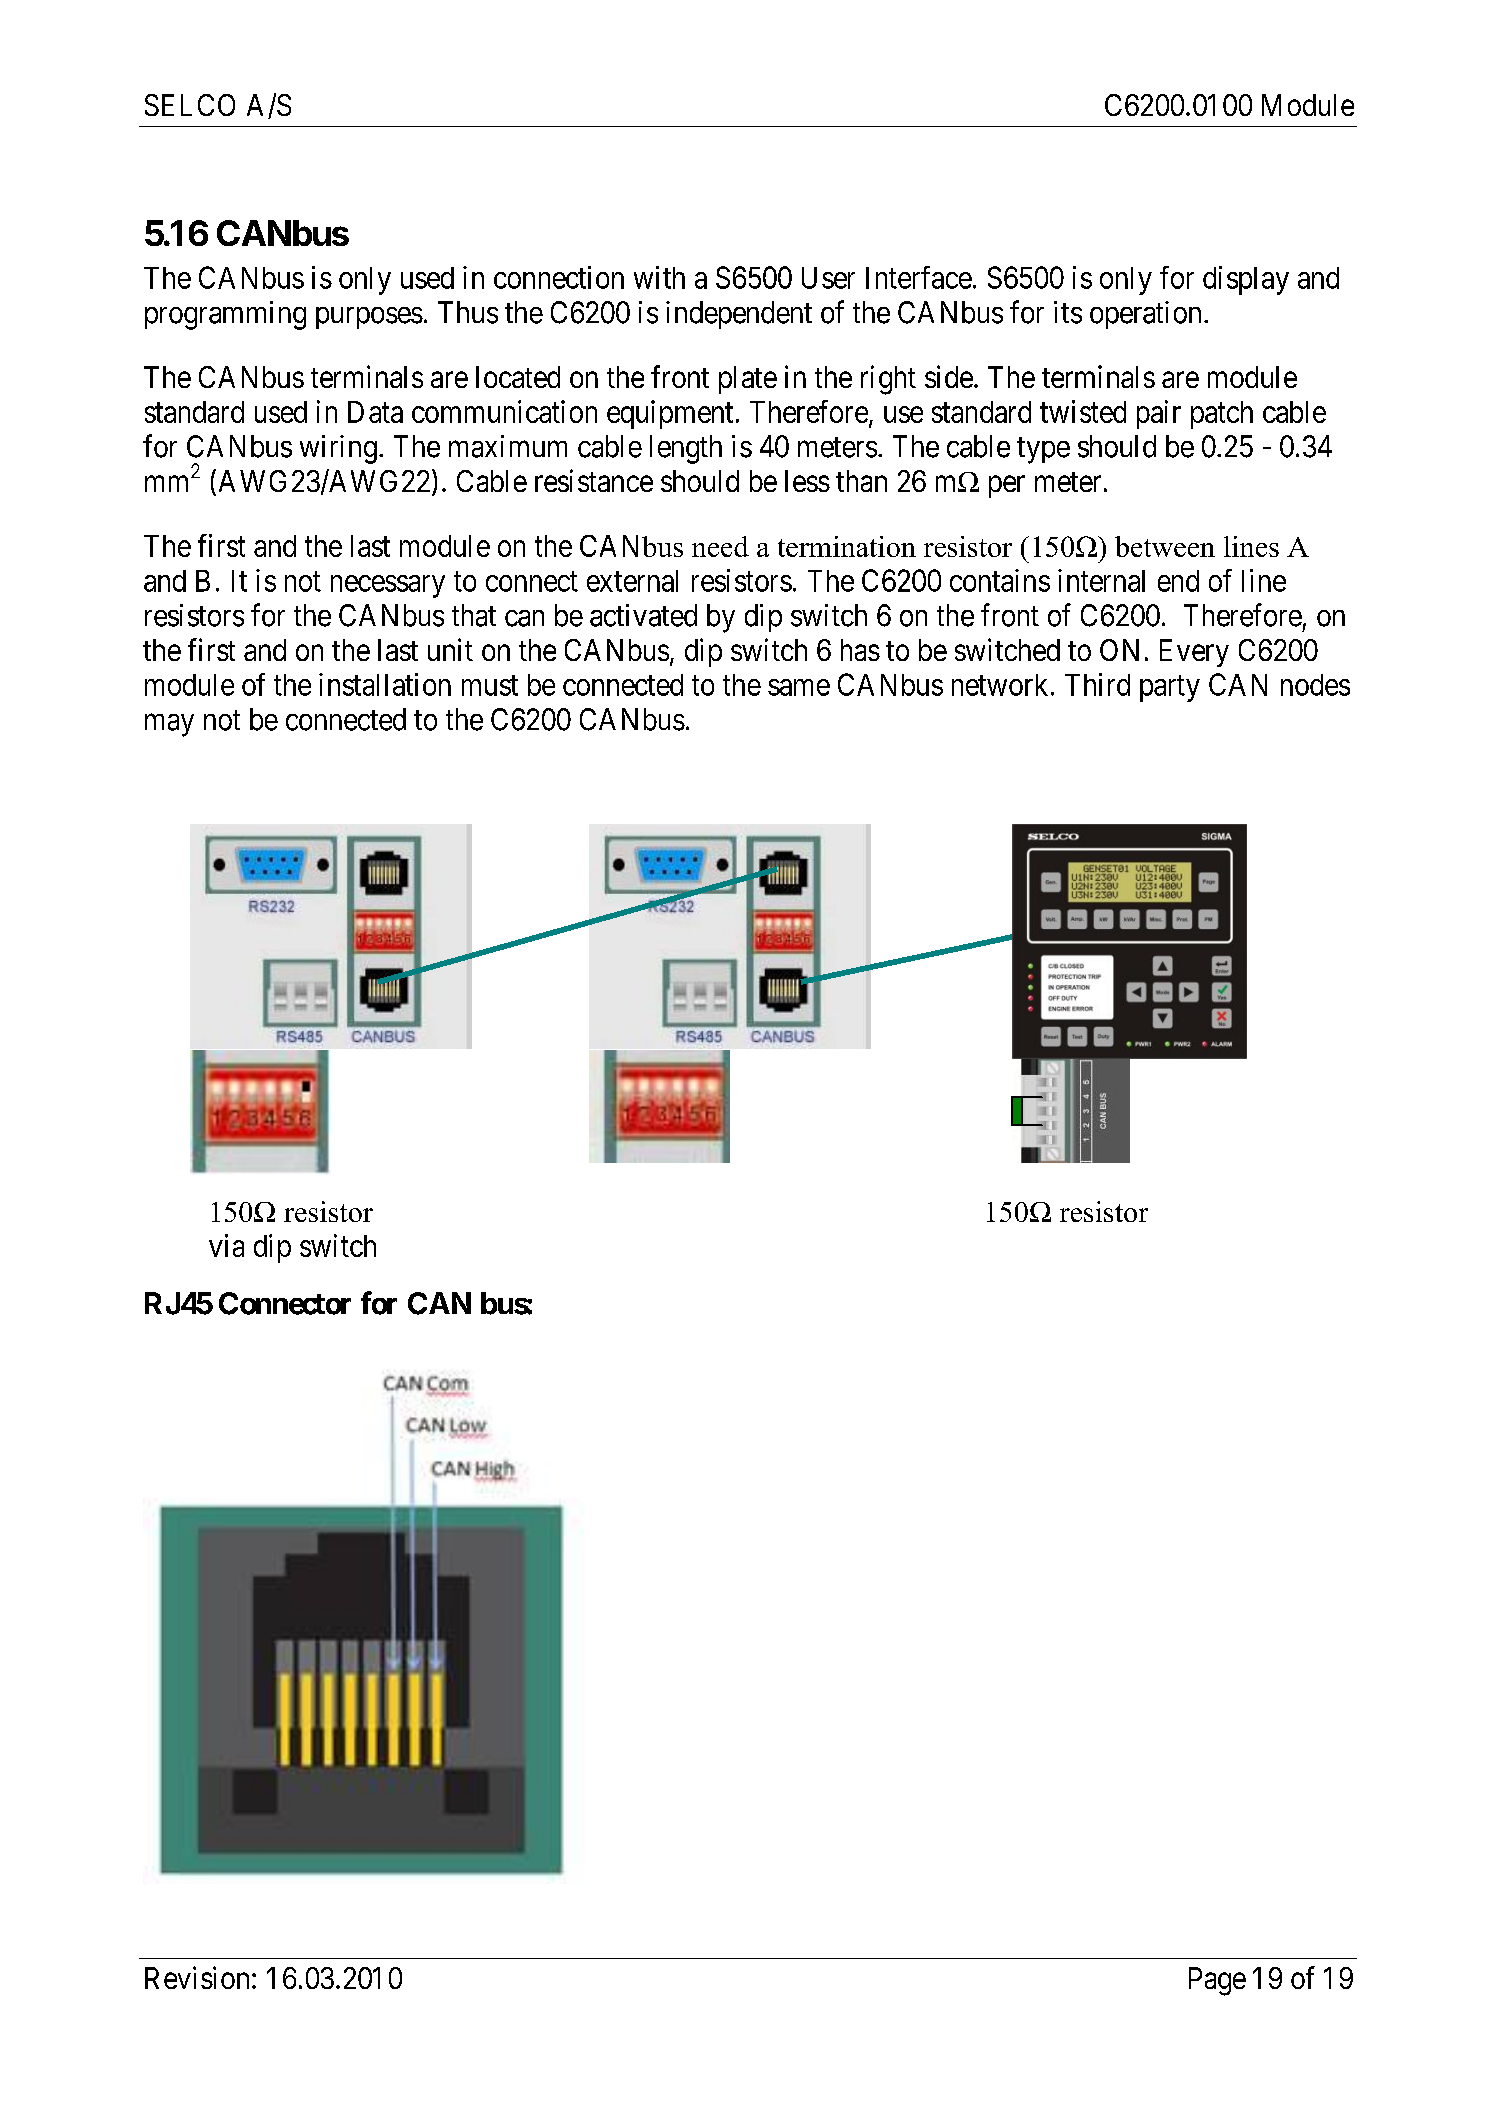  Describe the element at coordinates (1170, 689) in the document. I see `party` at that location.
